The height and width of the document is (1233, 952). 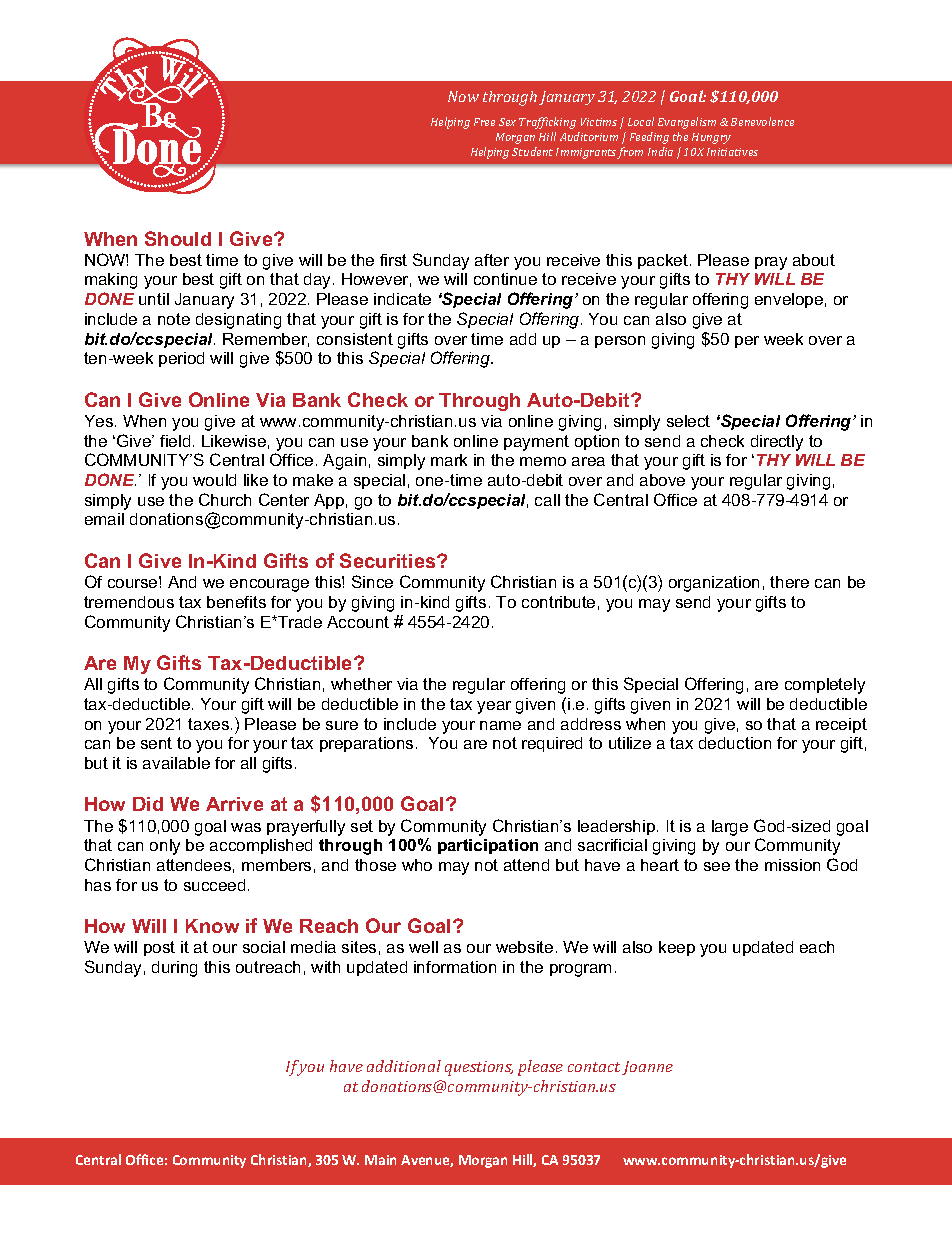 What do you see at coordinates (380, 1160) in the document?
I see `Main` at bounding box center [380, 1160].
